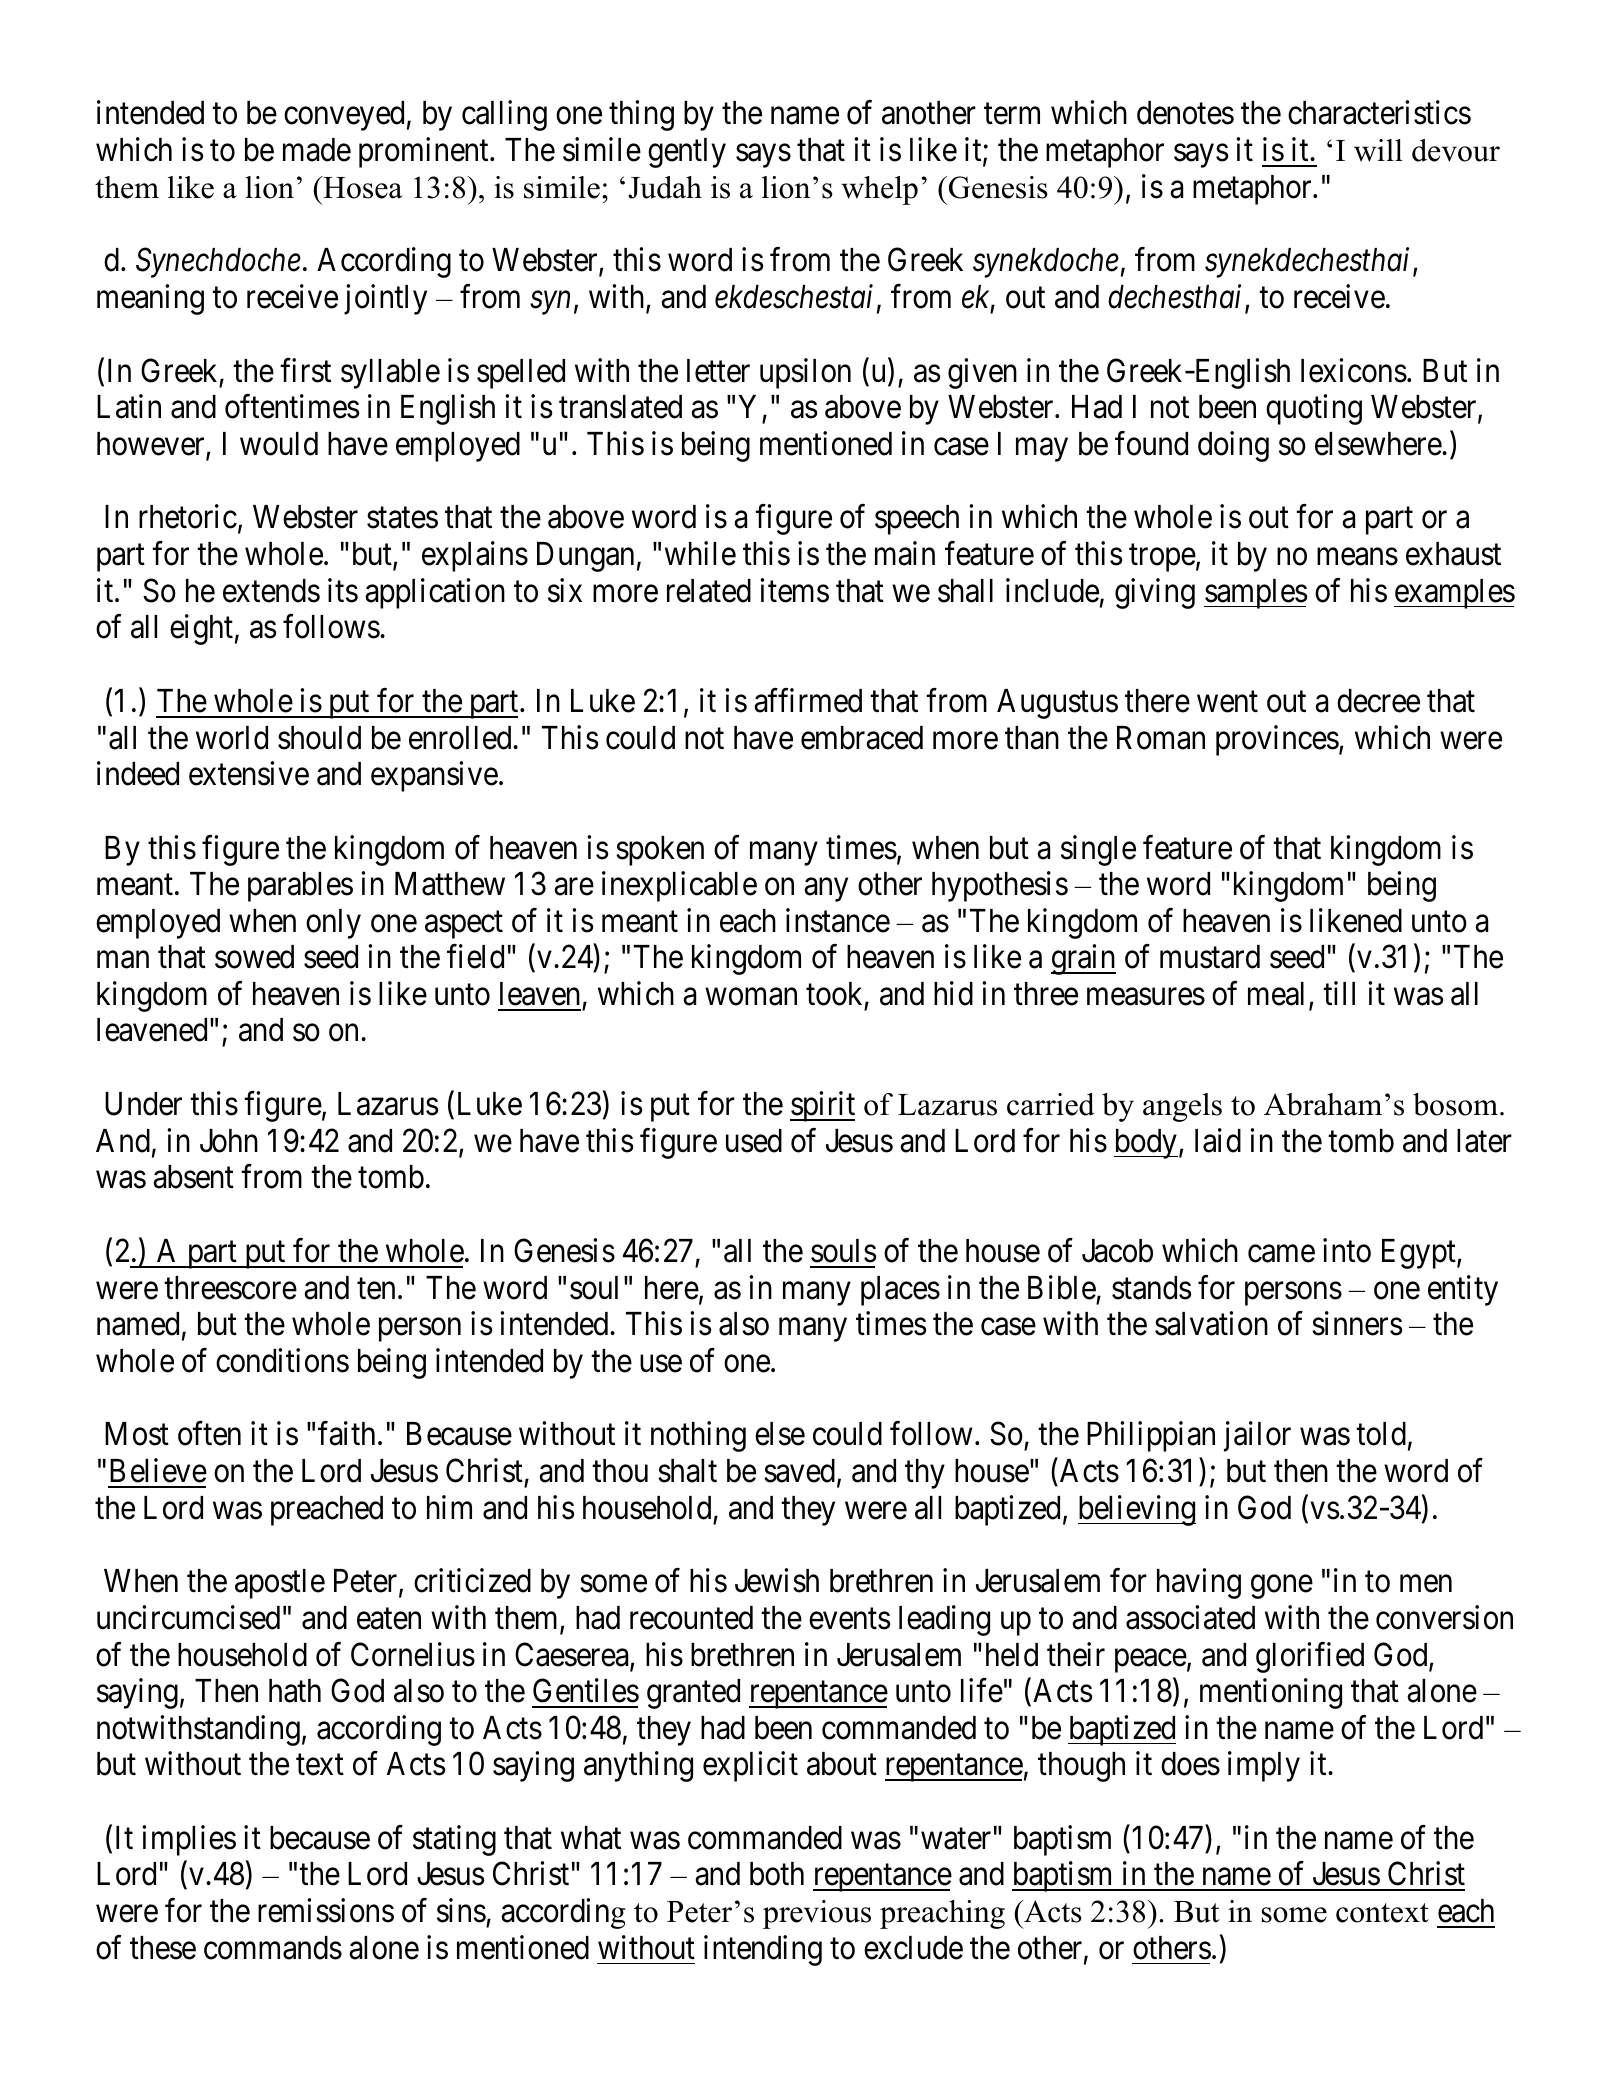 This page has height=2099, width=1622. What do you see at coordinates (817, 1914) in the page?
I see `previous` at bounding box center [817, 1914].
